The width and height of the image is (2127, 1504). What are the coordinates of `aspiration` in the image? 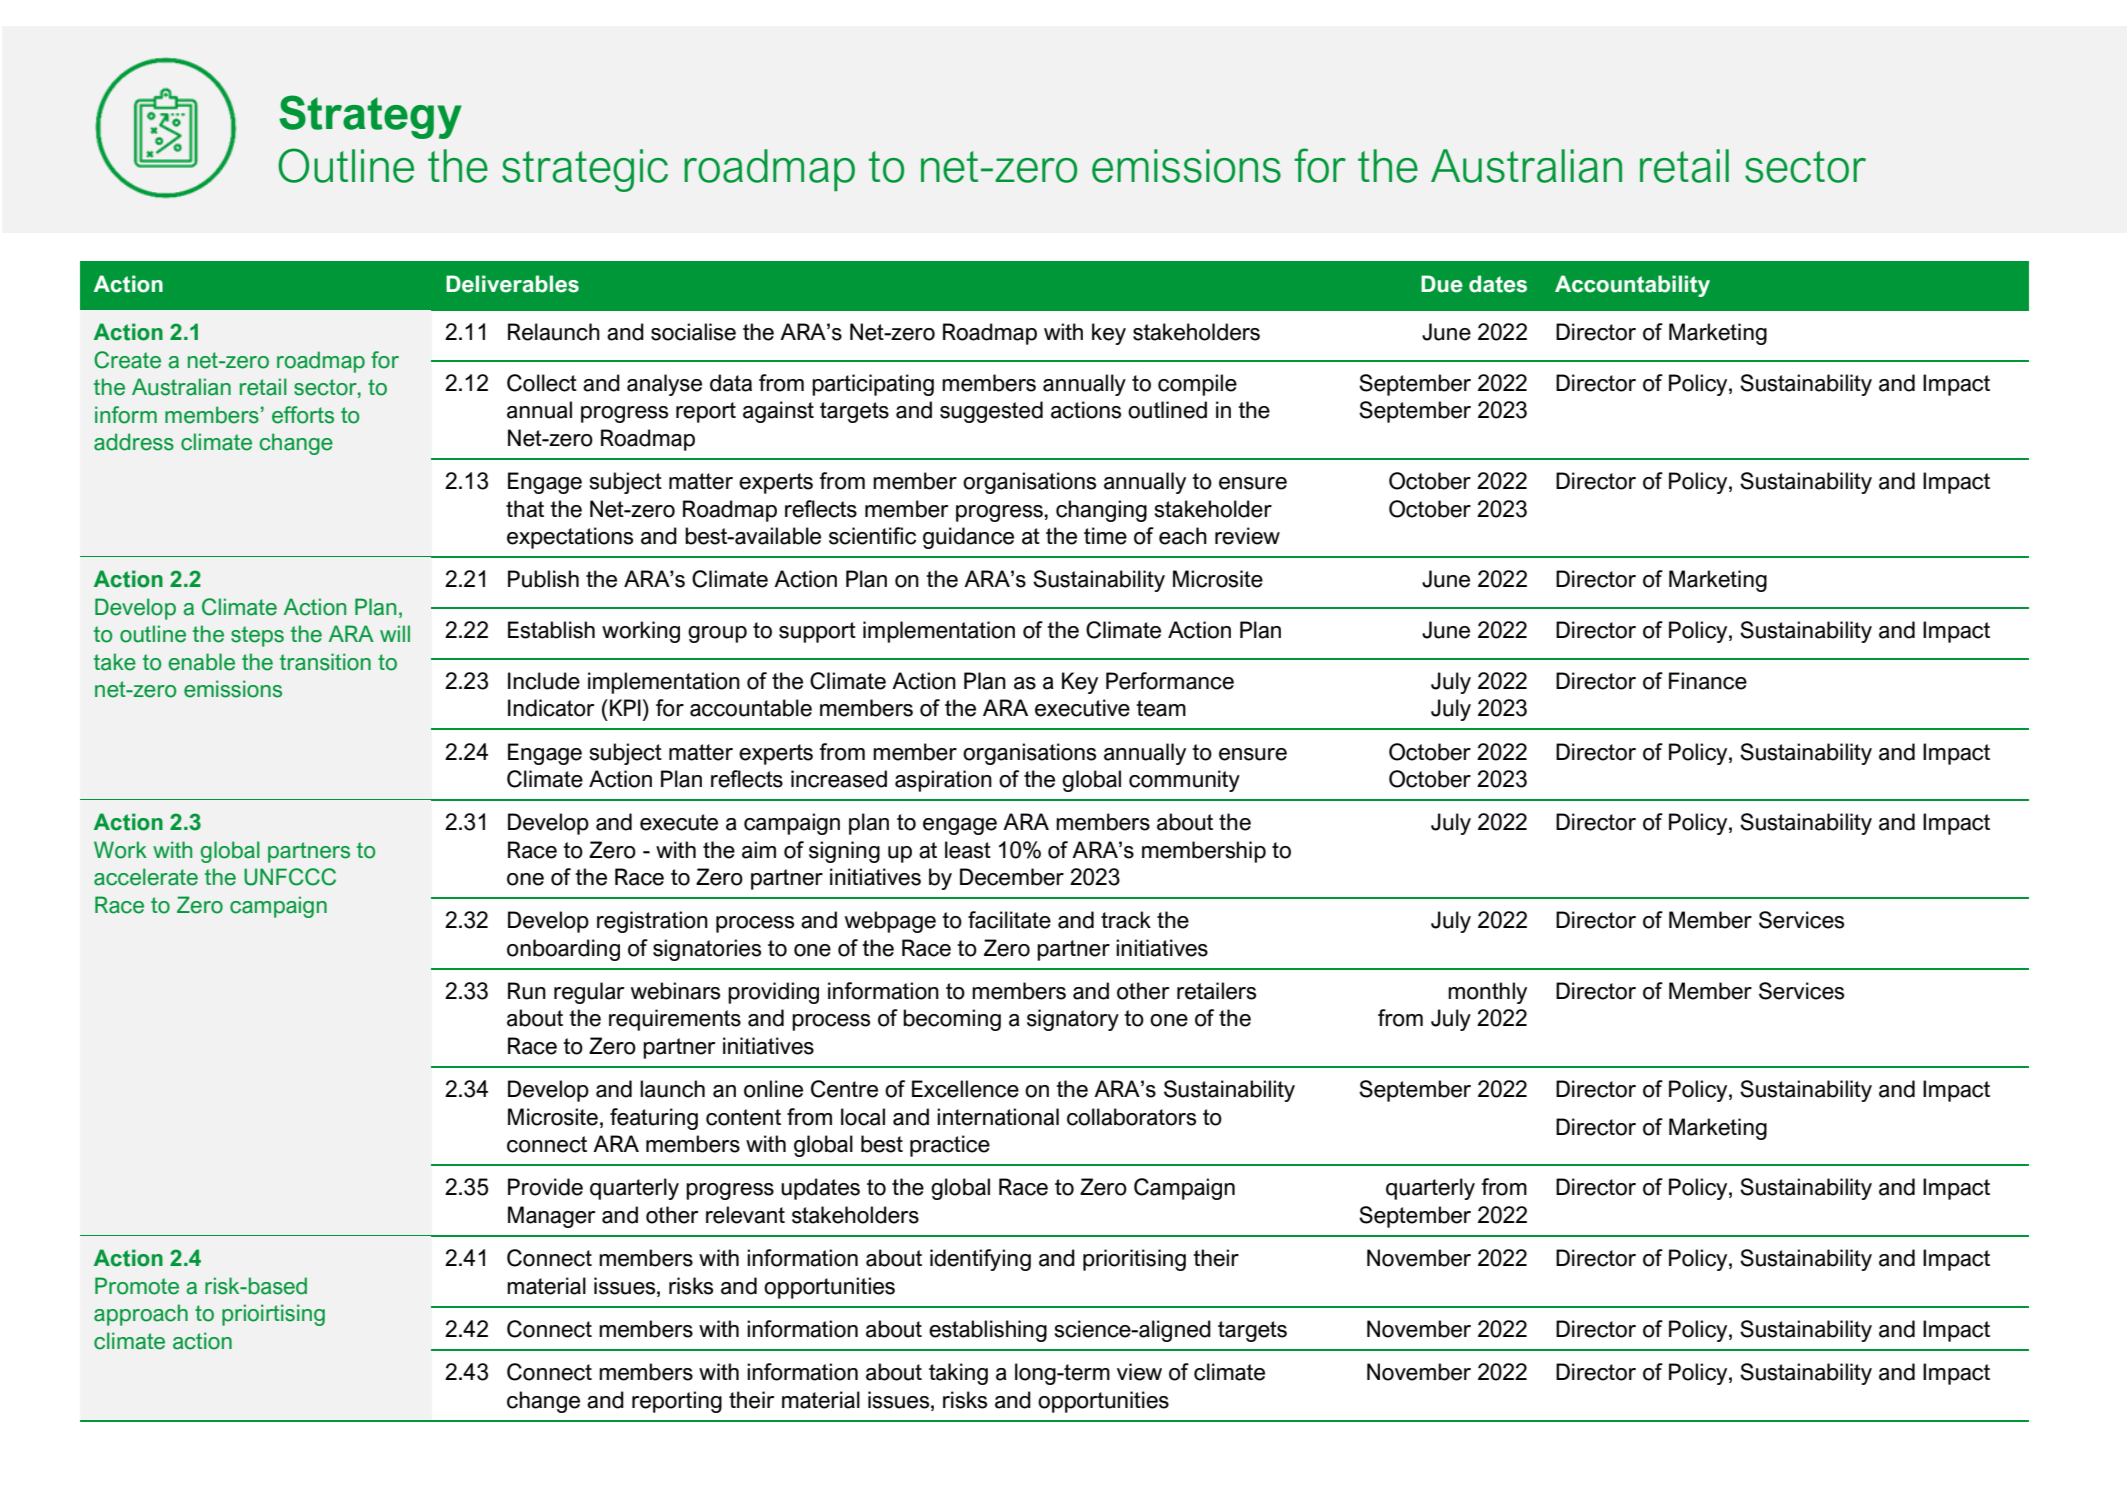 It's located at (943, 781).
